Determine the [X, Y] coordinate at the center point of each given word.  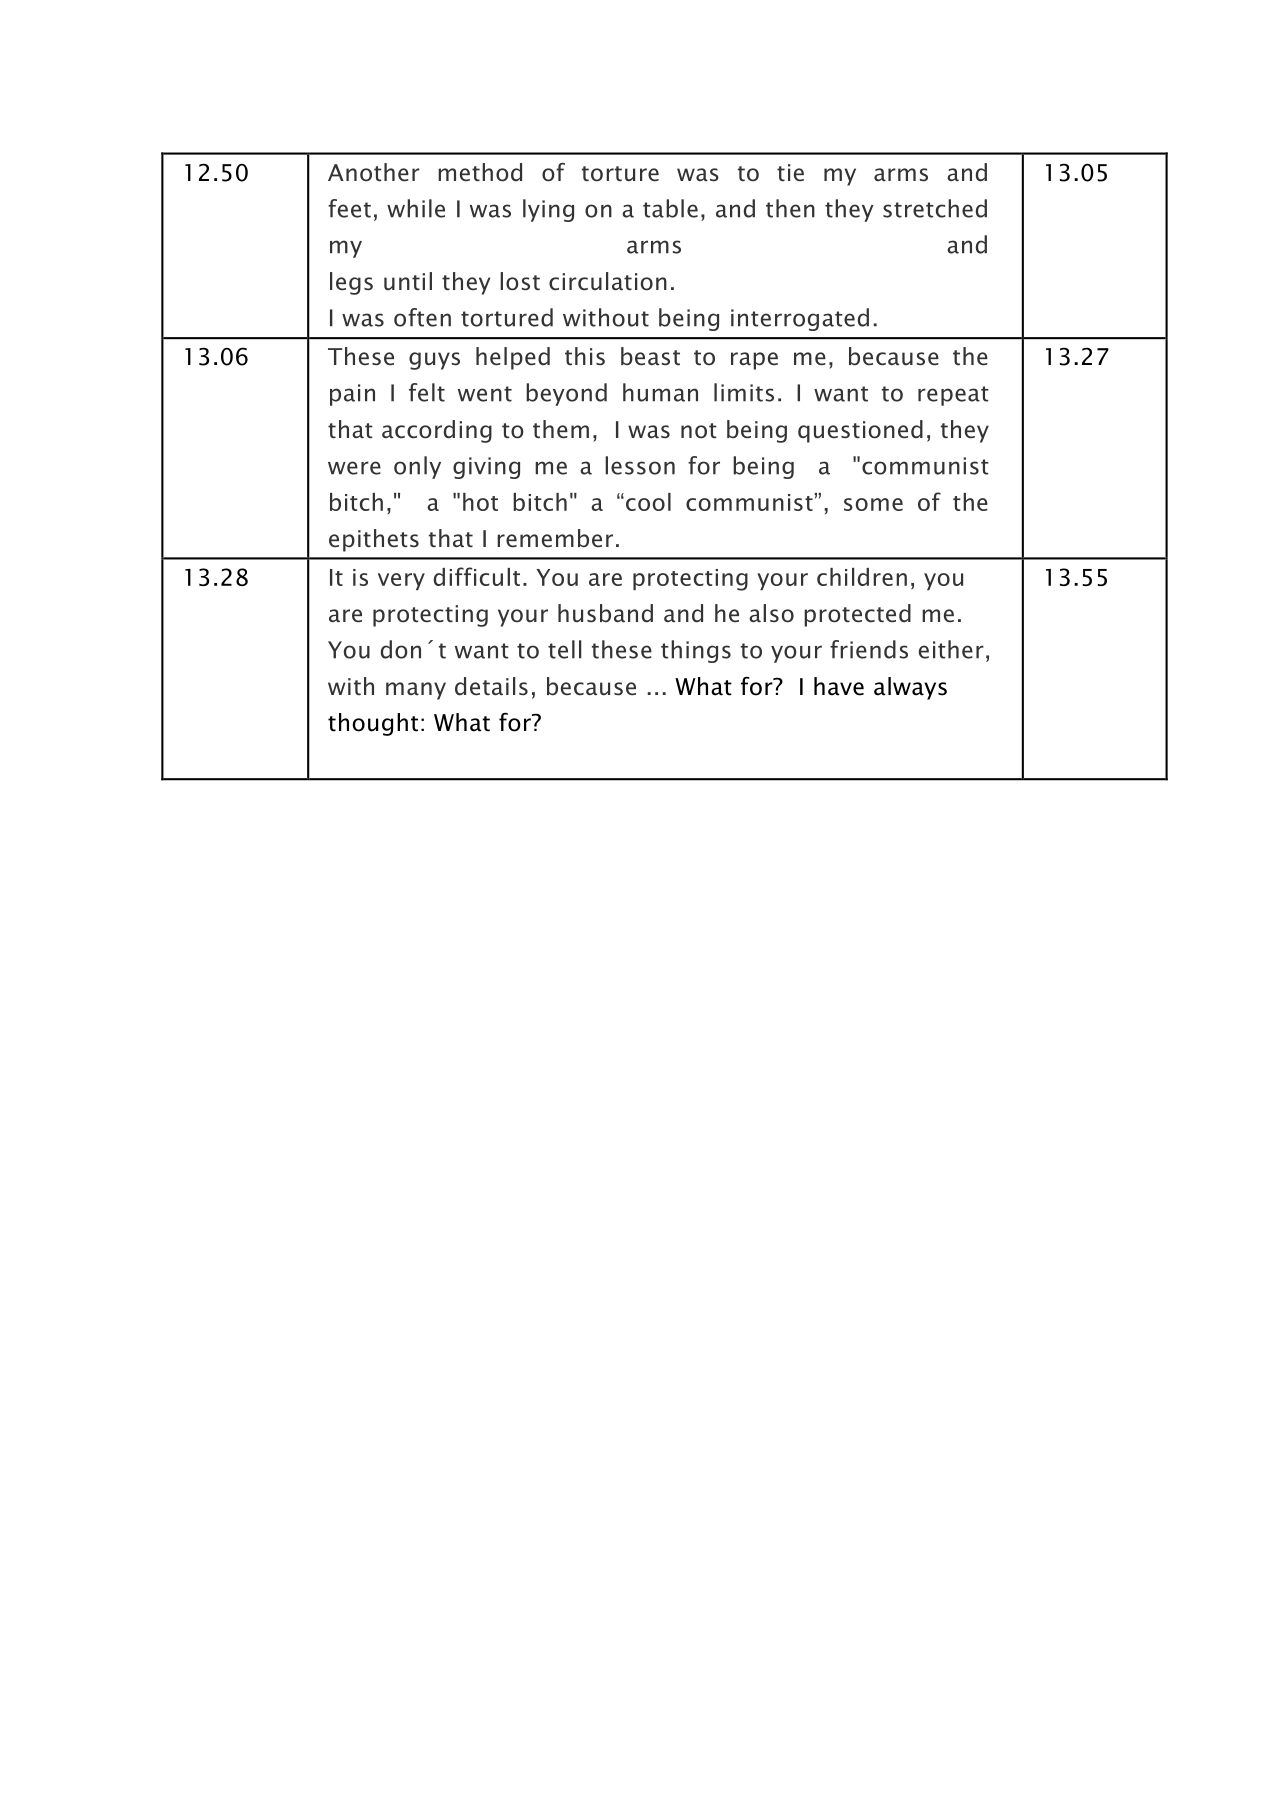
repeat [953, 396]
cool [648, 502]
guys [434, 361]
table [670, 208]
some [873, 504]
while [416, 208]
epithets [374, 540]
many [416, 691]
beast [650, 356]
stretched [935, 208]
